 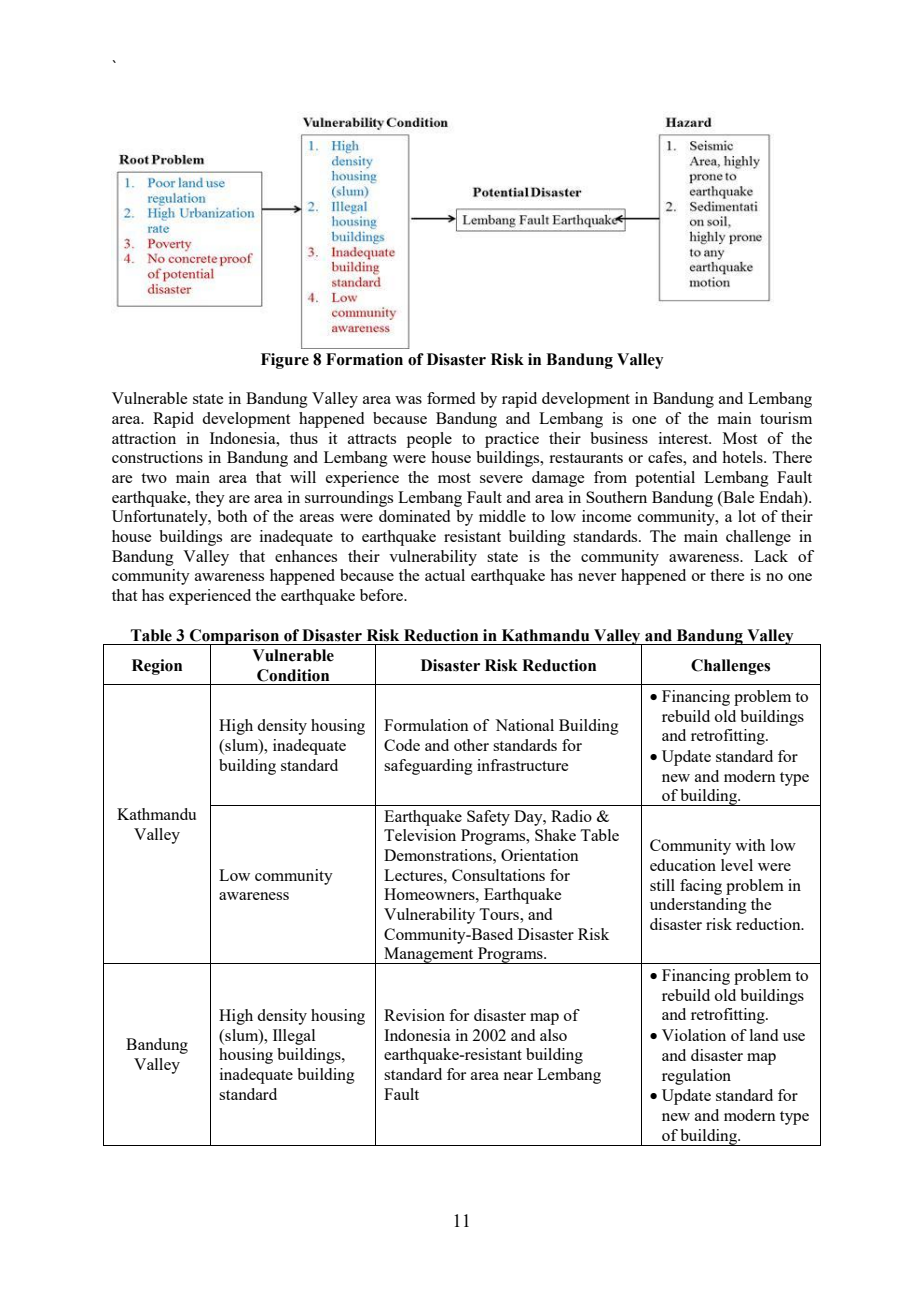 What do you see at coordinates (786, 418) in the screenshot?
I see `tourism` at bounding box center [786, 418].
